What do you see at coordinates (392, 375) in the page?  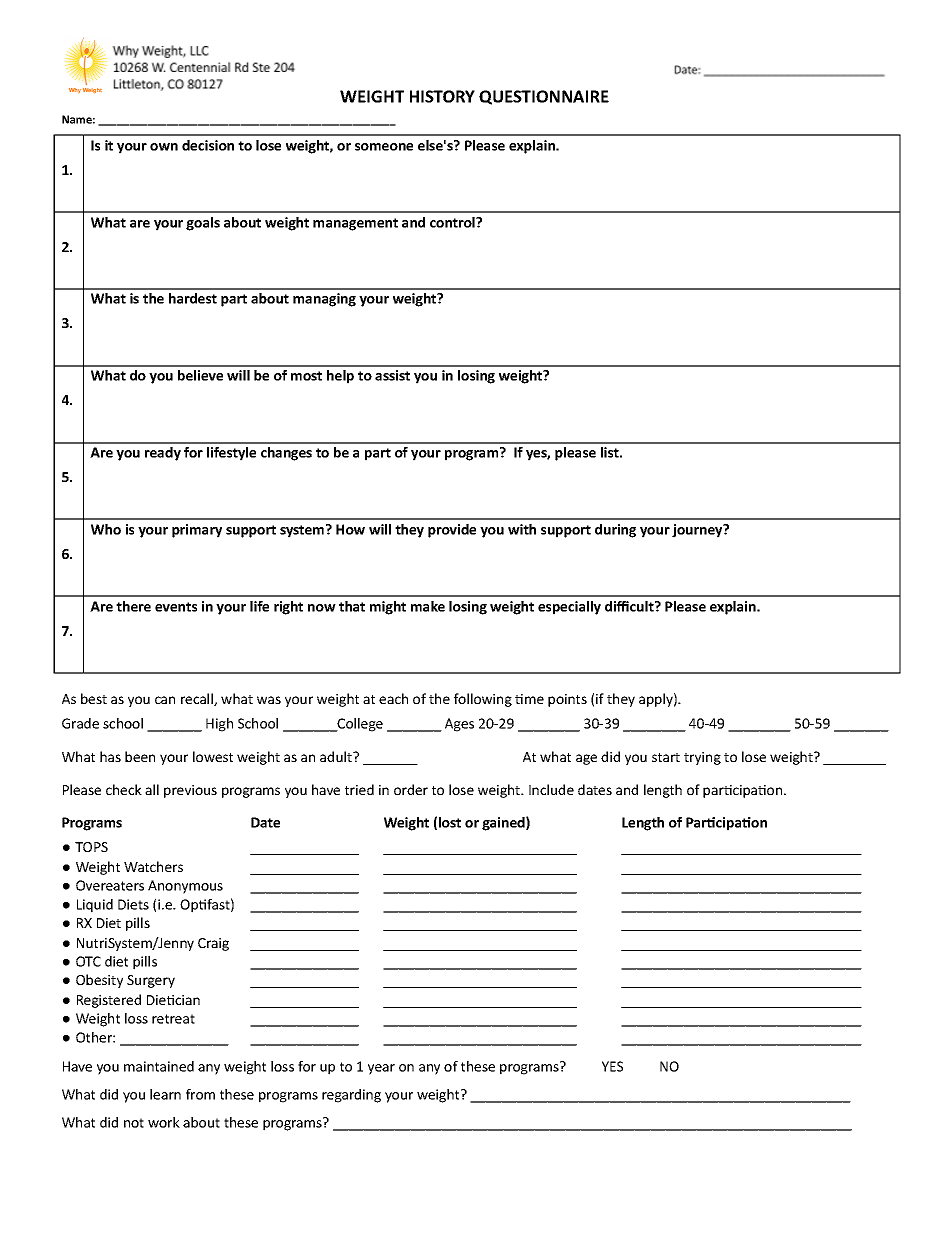 I see `assist` at bounding box center [392, 375].
